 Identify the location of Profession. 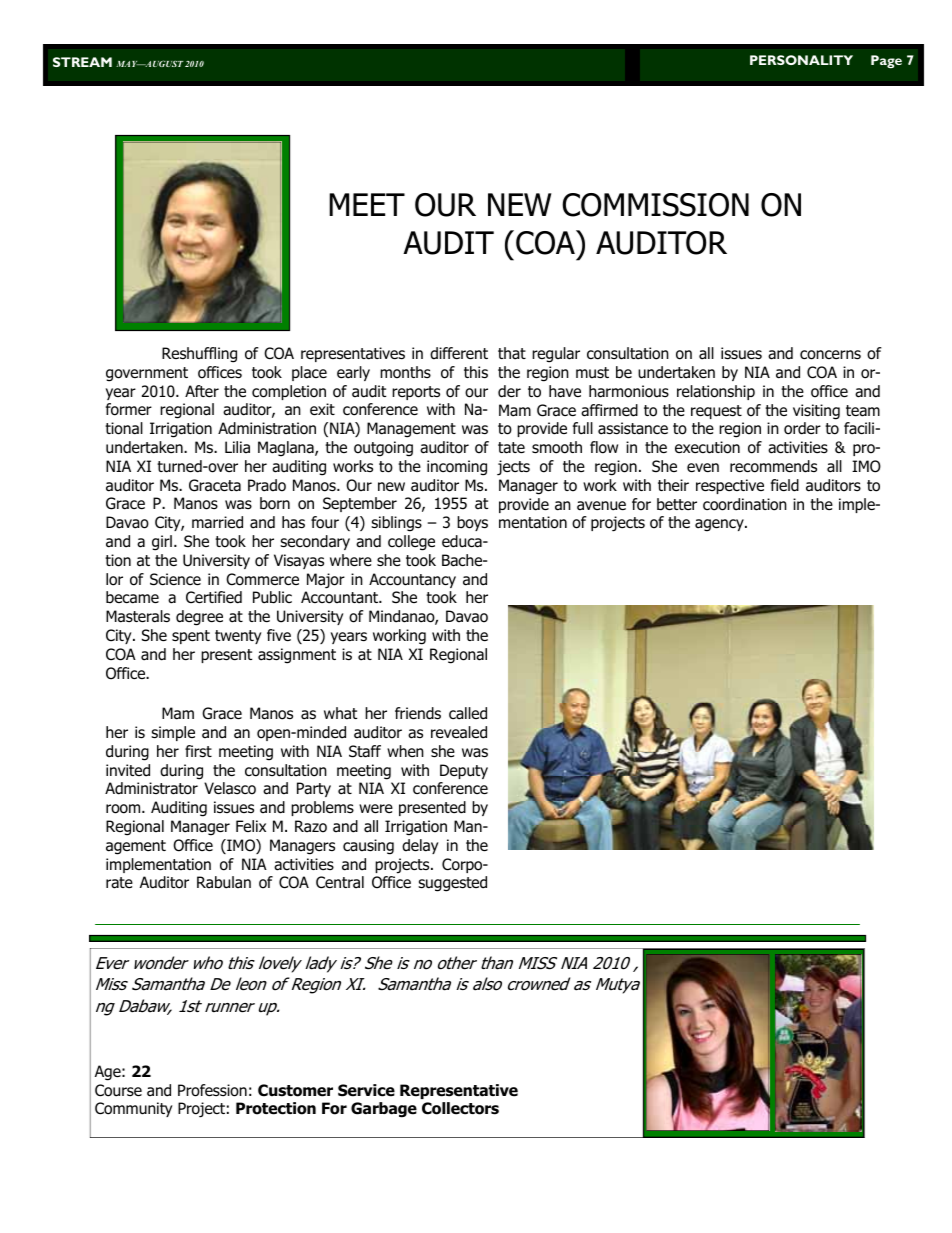
(212, 1090).
